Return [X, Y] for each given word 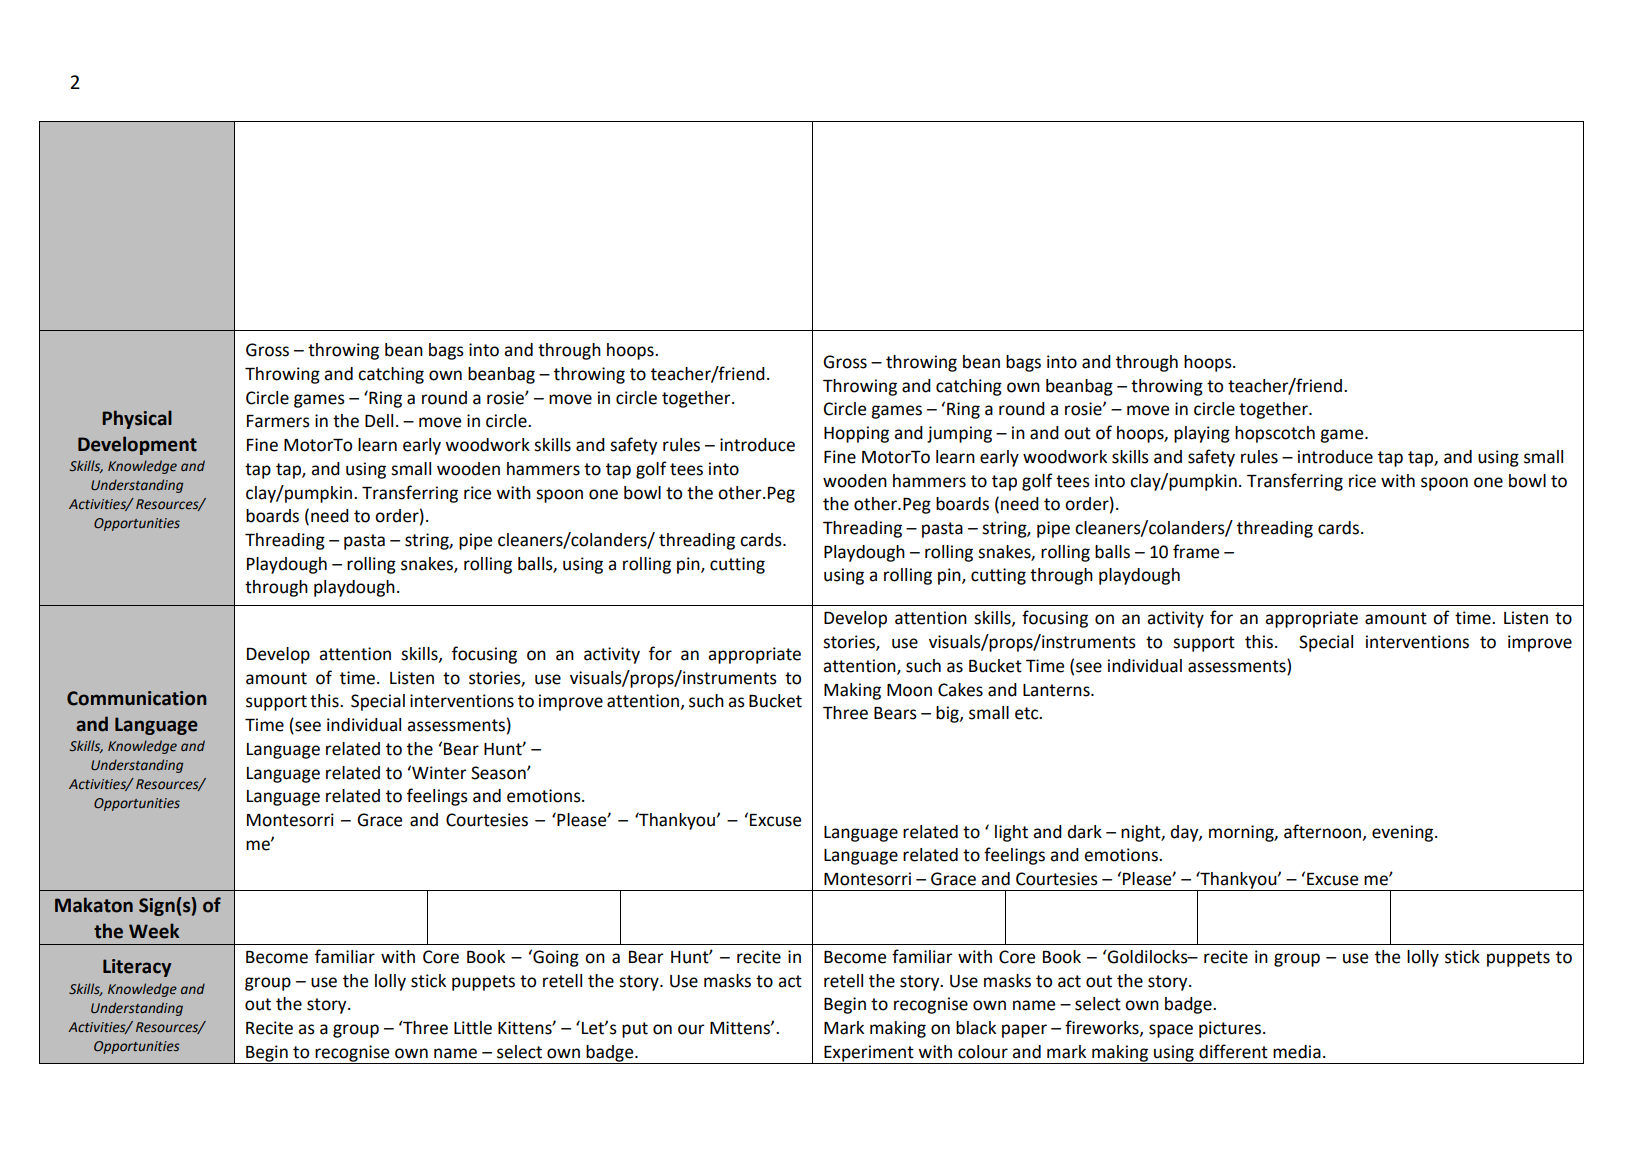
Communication [137, 698]
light [1011, 833]
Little [473, 1028]
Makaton [94, 905]
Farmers [278, 421]
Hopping [856, 434]
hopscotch [1275, 434]
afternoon [1324, 832]
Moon [909, 690]
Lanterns [1057, 690]
